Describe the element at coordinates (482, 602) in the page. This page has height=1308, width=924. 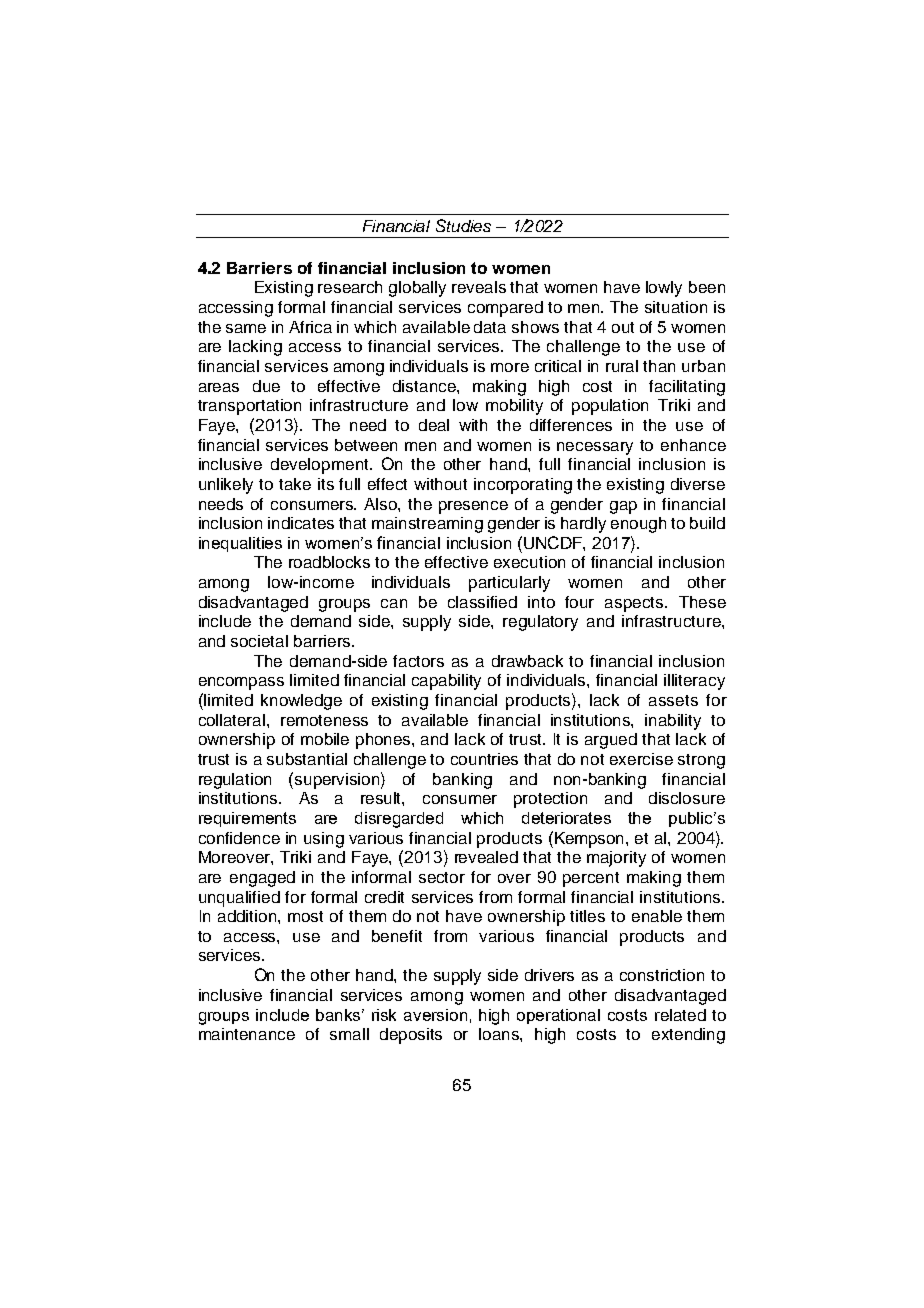
I see `classified` at that location.
